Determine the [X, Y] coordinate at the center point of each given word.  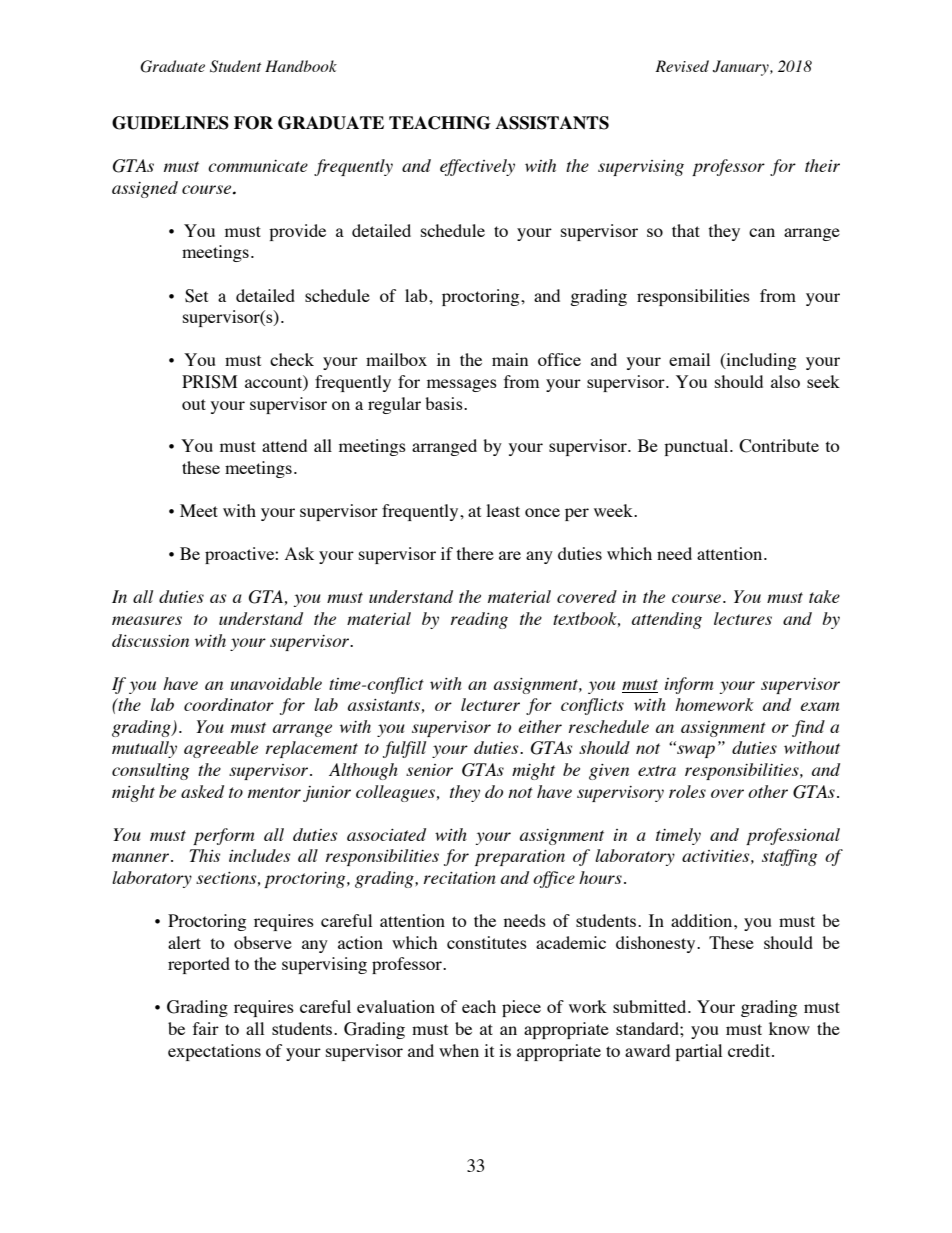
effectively [477, 167]
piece [521, 1008]
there [475, 553]
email [689, 359]
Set [196, 296]
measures [147, 620]
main [510, 359]
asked [202, 791]
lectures [743, 618]
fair [206, 1028]
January [742, 68]
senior [429, 770]
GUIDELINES [170, 123]
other [768, 791]
